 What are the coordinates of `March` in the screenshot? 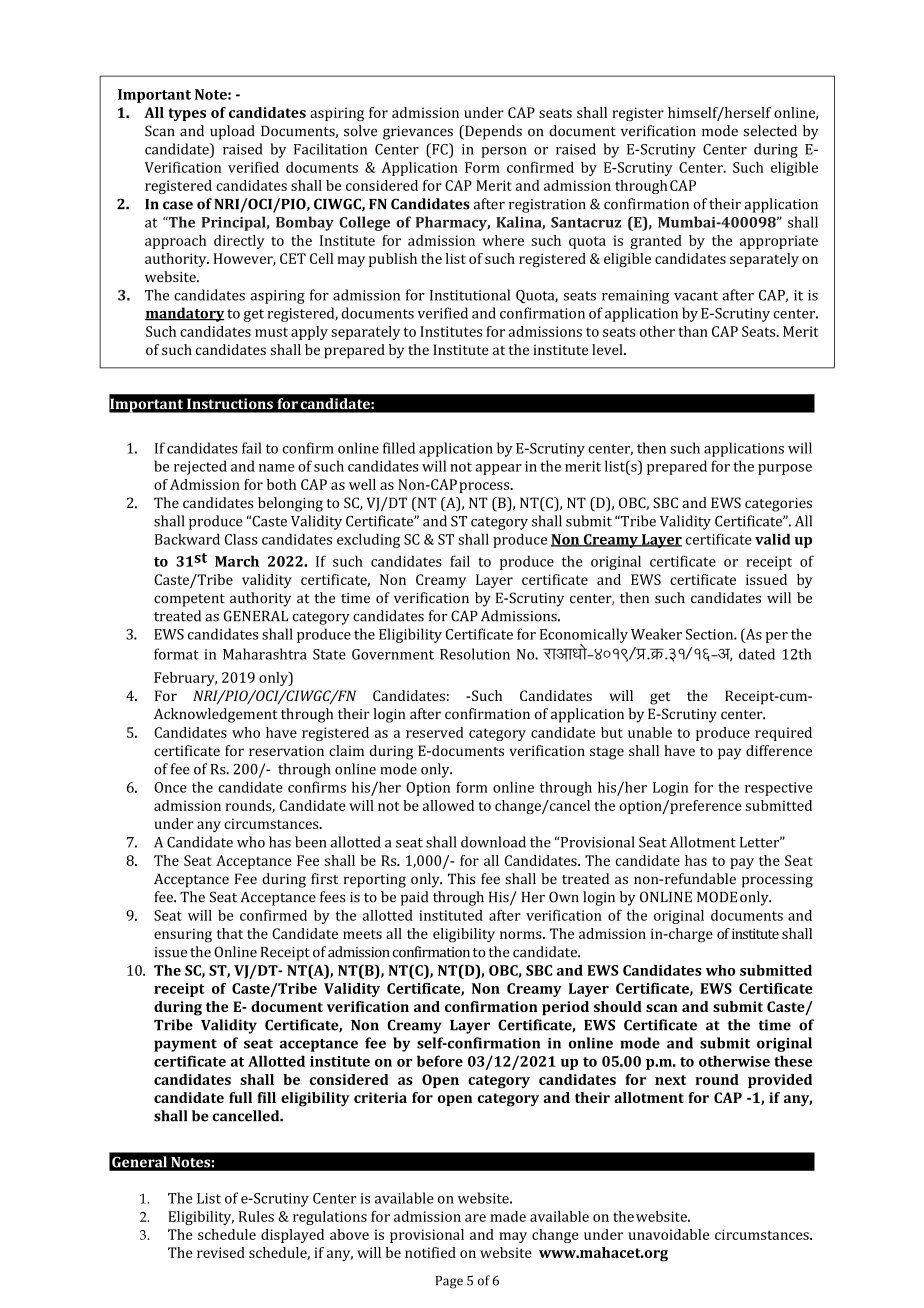 It's located at (237, 561).
